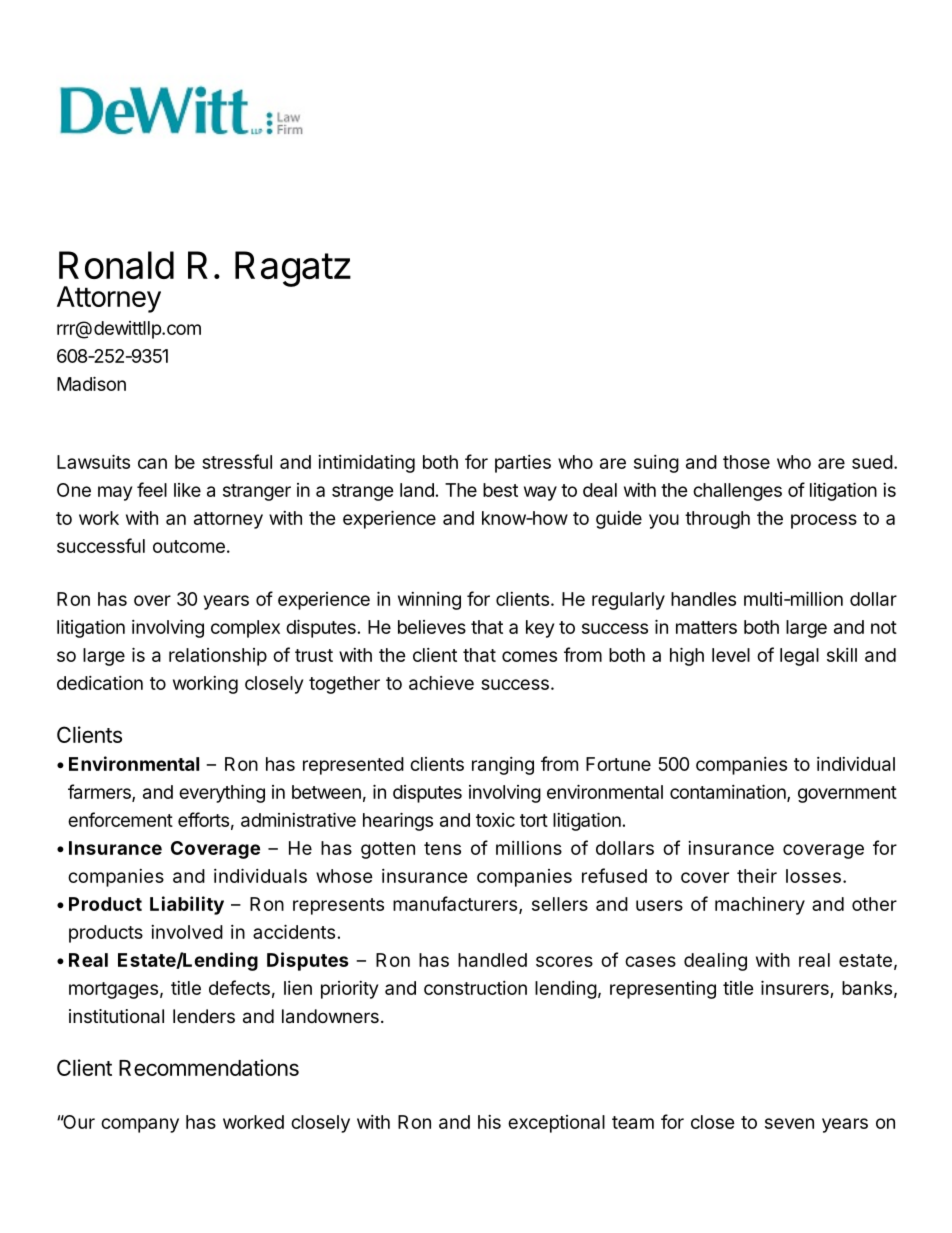 This screenshot has width=952, height=1233. What do you see at coordinates (489, 1122) in the screenshot?
I see `his` at bounding box center [489, 1122].
